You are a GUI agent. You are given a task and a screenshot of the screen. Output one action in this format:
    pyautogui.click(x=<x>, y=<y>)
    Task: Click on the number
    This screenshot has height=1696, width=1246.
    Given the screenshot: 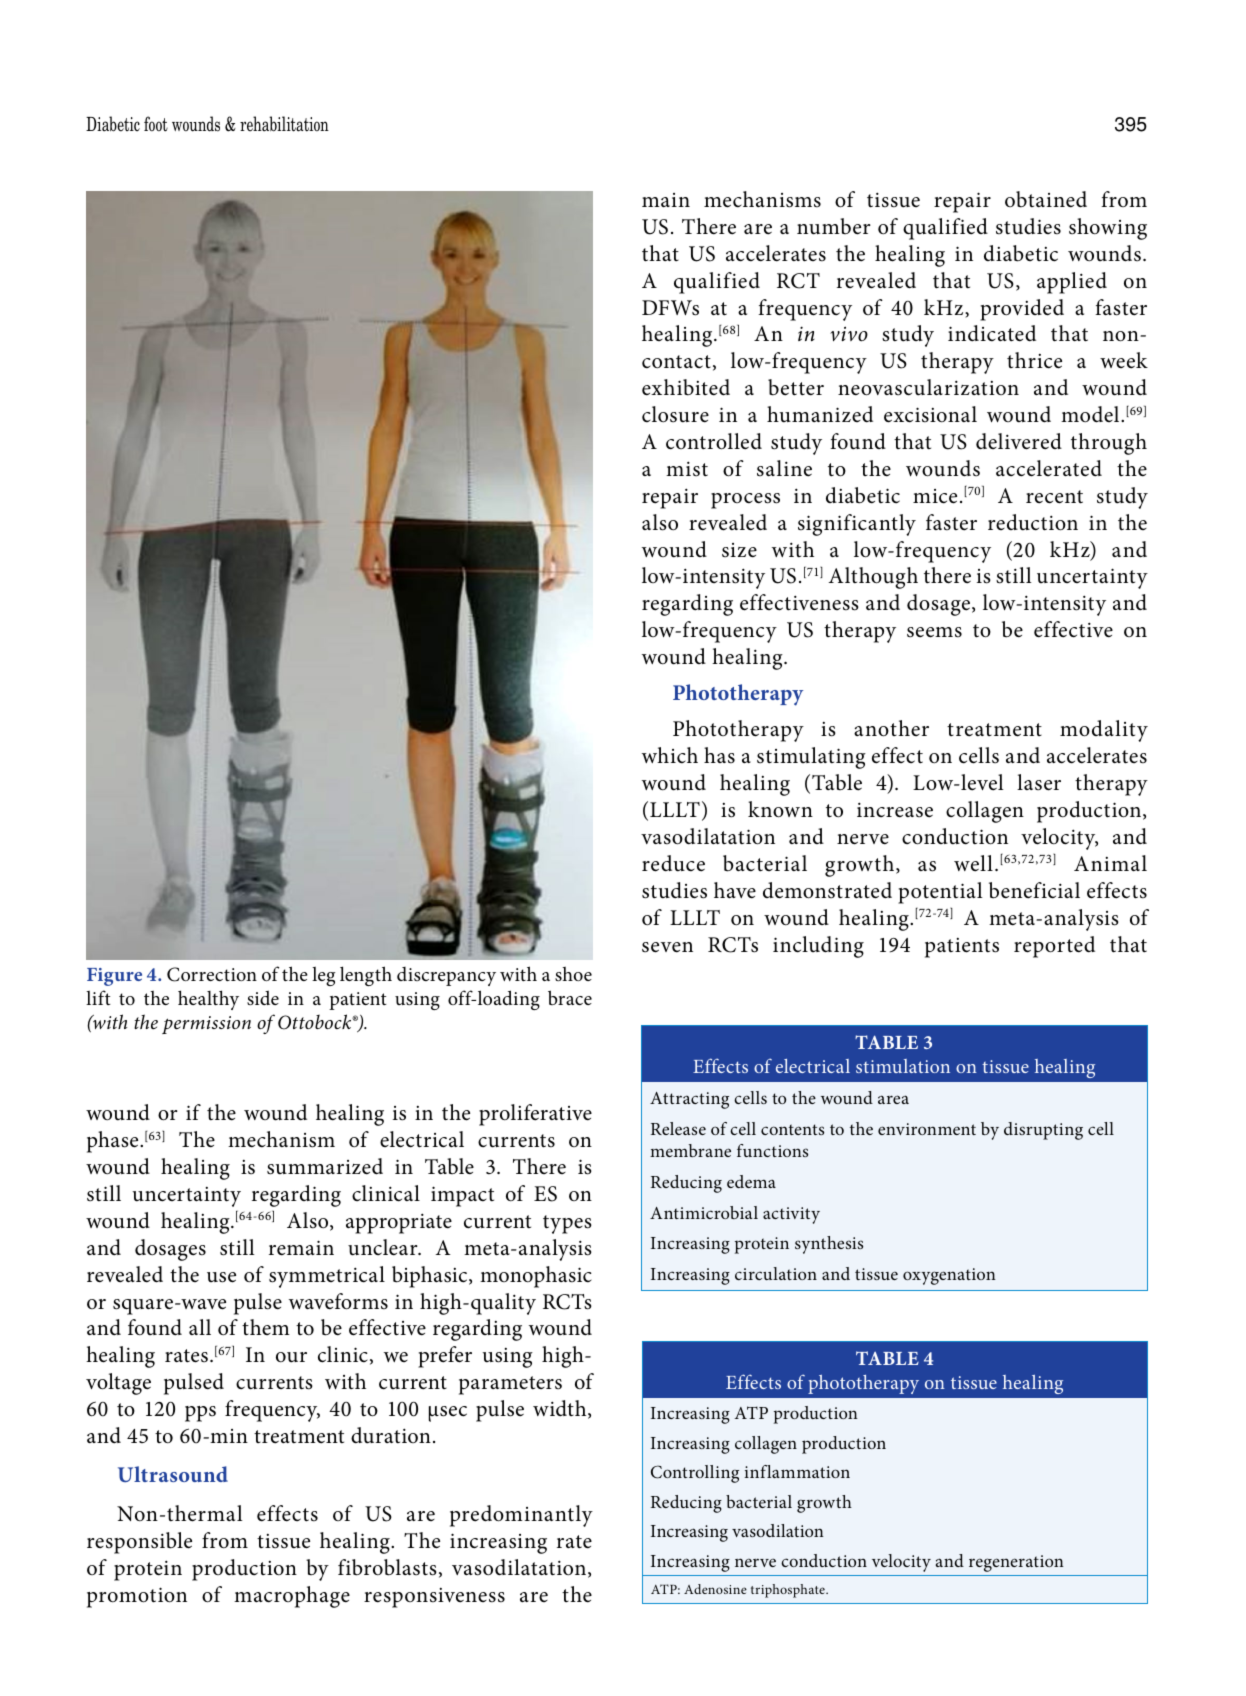 What is the action you would take?
    pyautogui.click(x=834, y=226)
